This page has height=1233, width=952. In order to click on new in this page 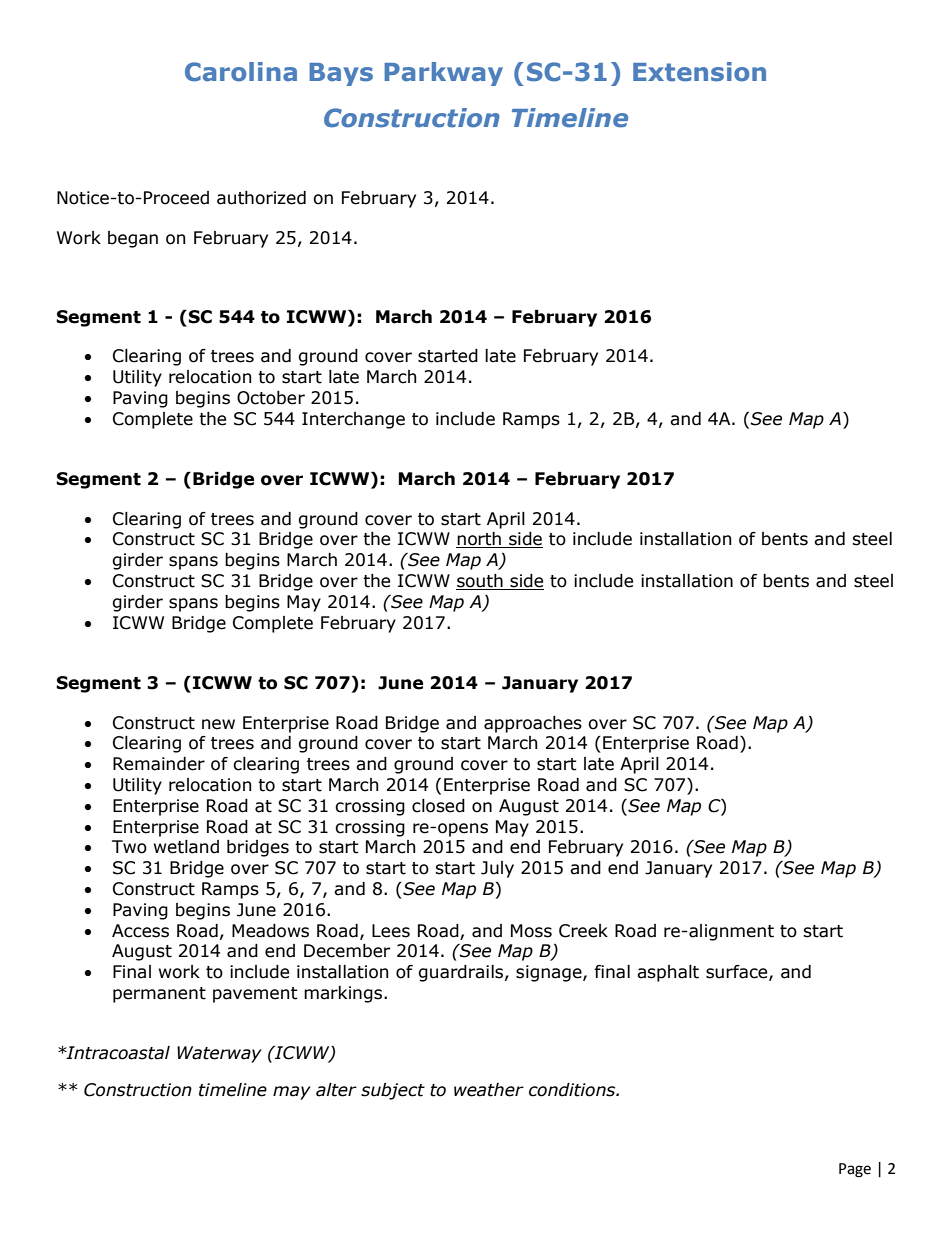, I will do `click(218, 724)`.
